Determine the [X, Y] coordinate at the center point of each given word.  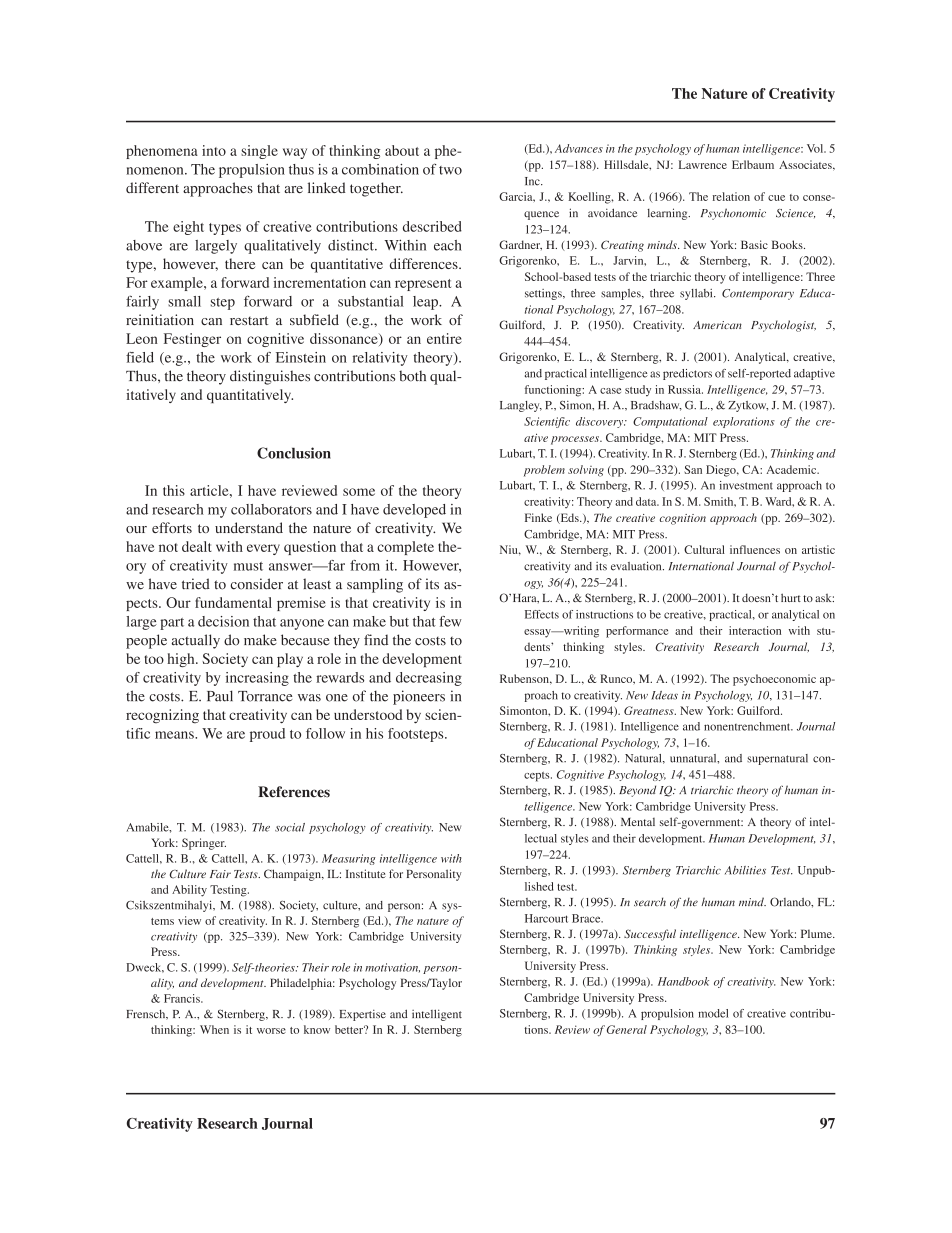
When [214, 1029]
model [713, 1013]
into [214, 150]
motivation [392, 968]
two [450, 170]
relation [731, 196]
